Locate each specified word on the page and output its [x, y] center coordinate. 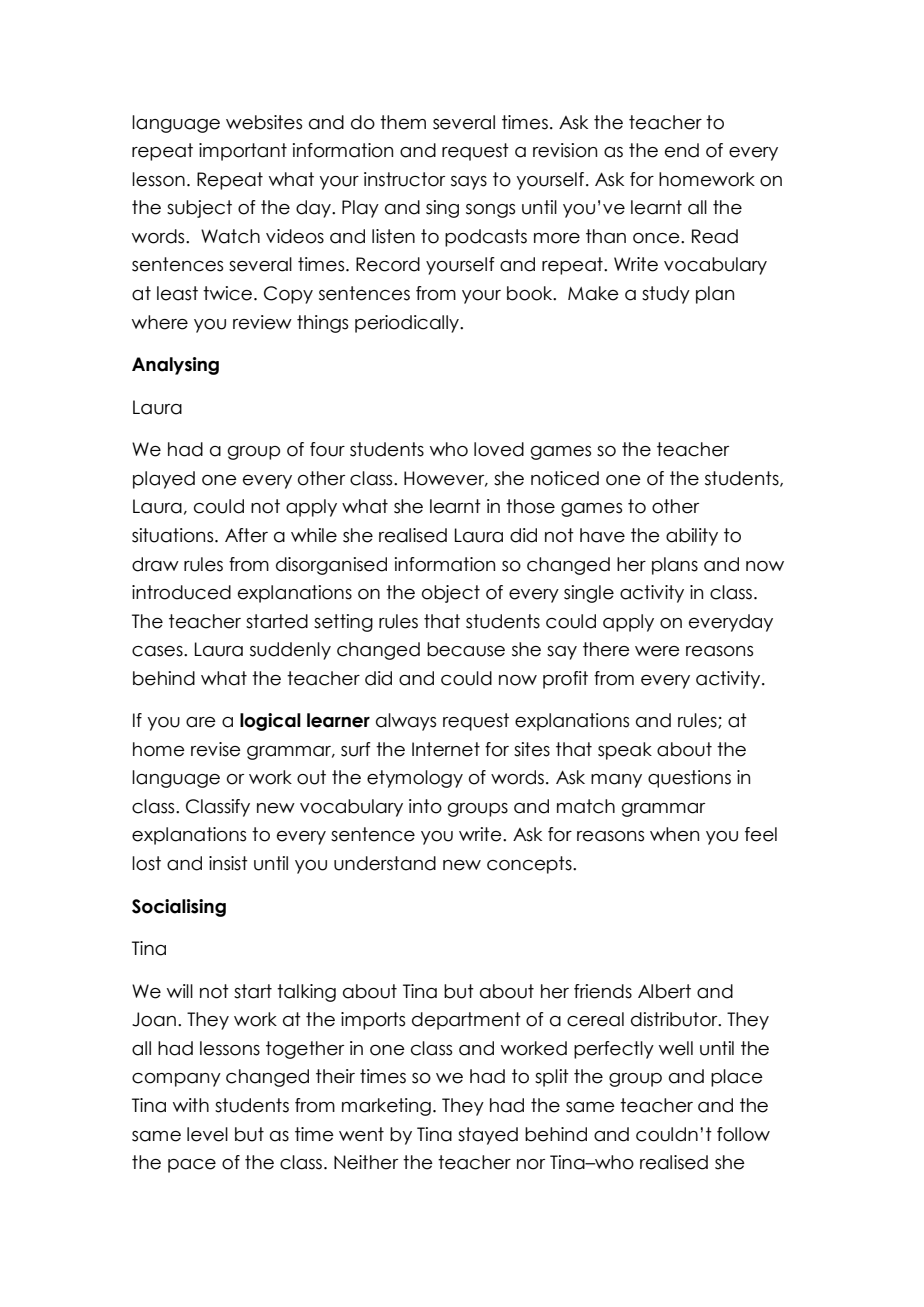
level [207, 1134]
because [466, 649]
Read [715, 236]
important [243, 152]
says [469, 183]
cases [158, 651]
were [657, 651]
